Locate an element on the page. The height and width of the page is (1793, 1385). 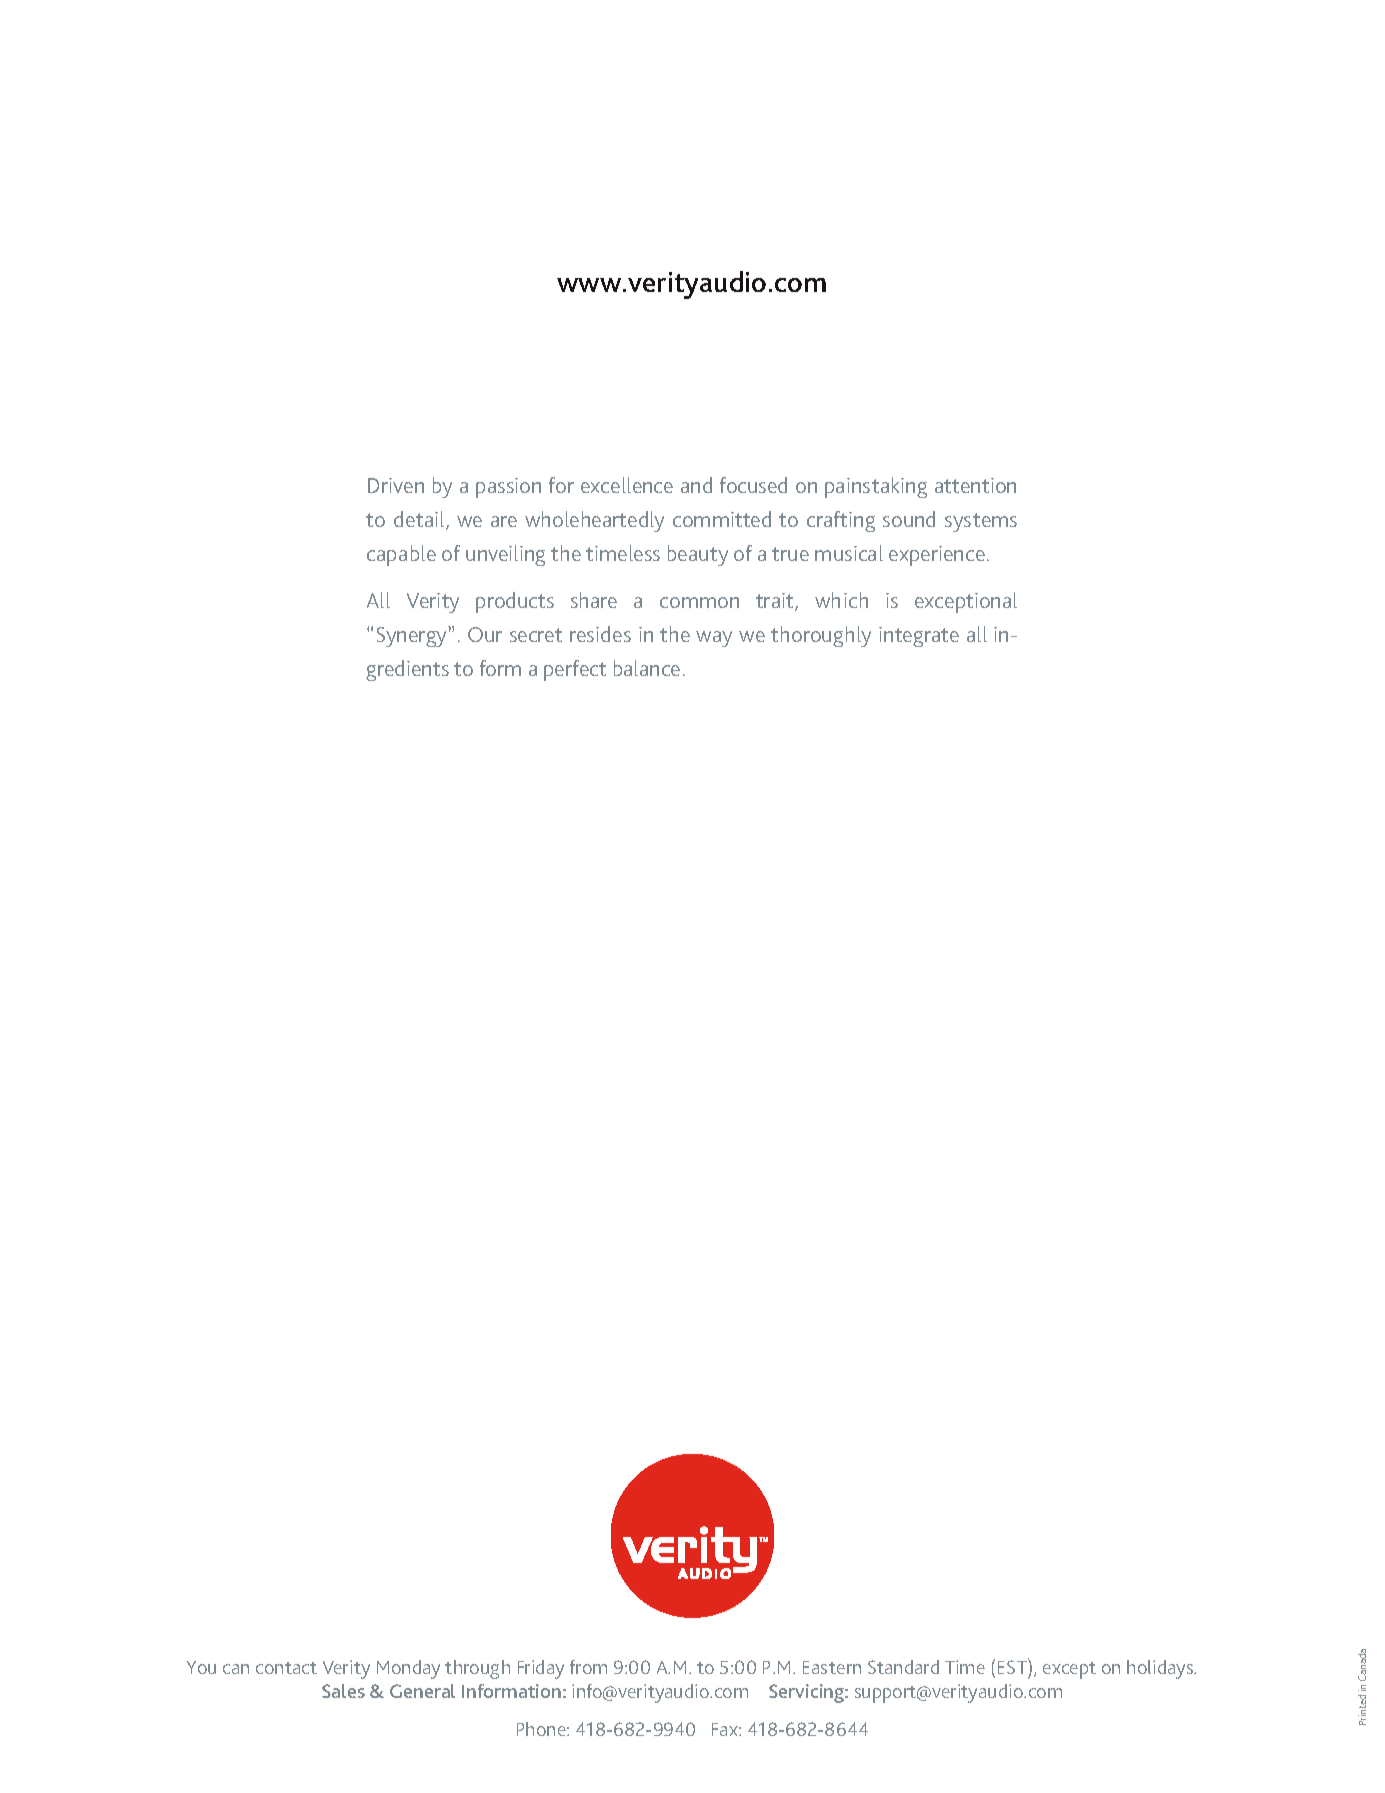
balance is located at coordinates (647, 668).
